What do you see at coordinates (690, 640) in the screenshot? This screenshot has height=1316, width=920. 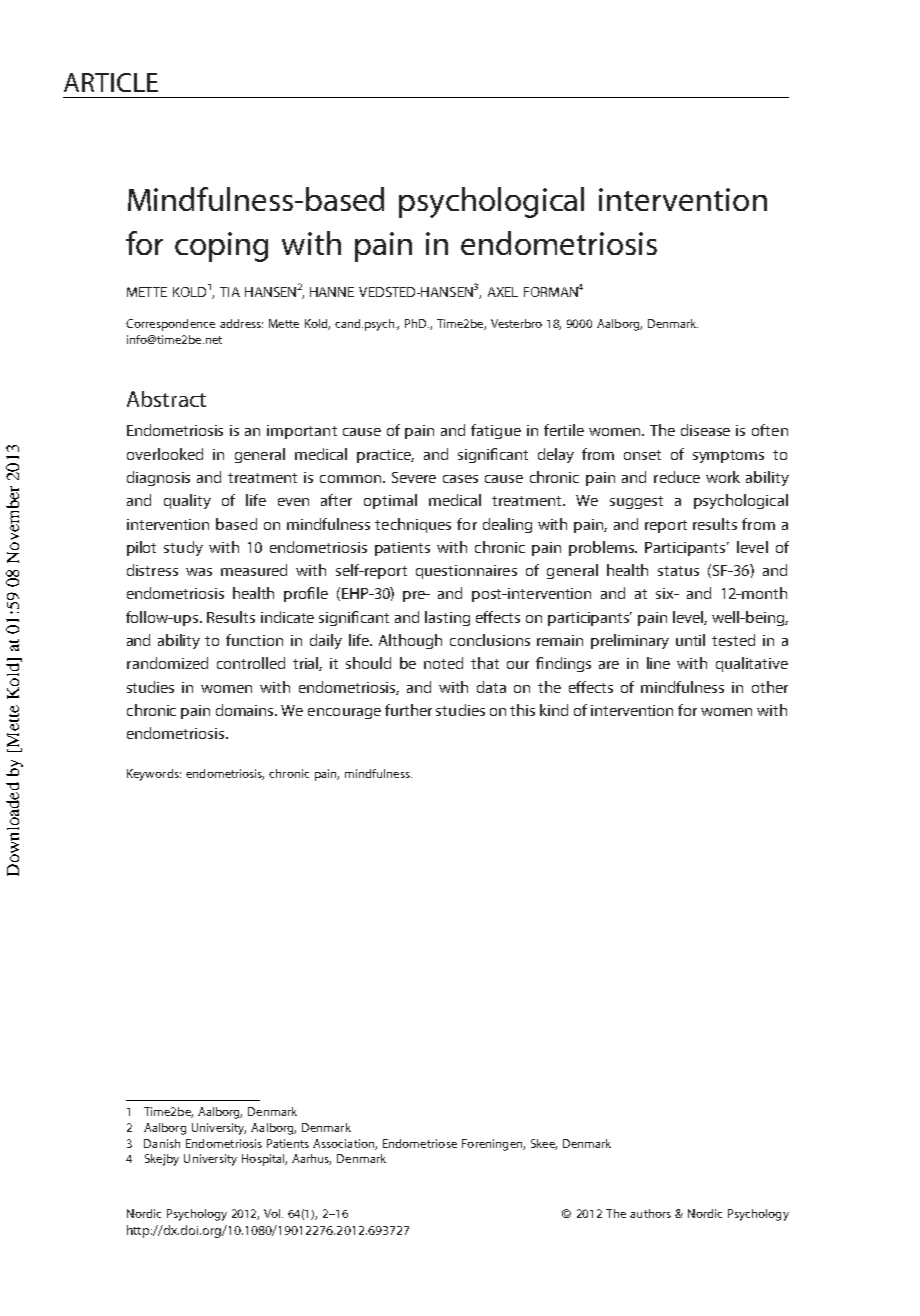 I see `until` at bounding box center [690, 640].
